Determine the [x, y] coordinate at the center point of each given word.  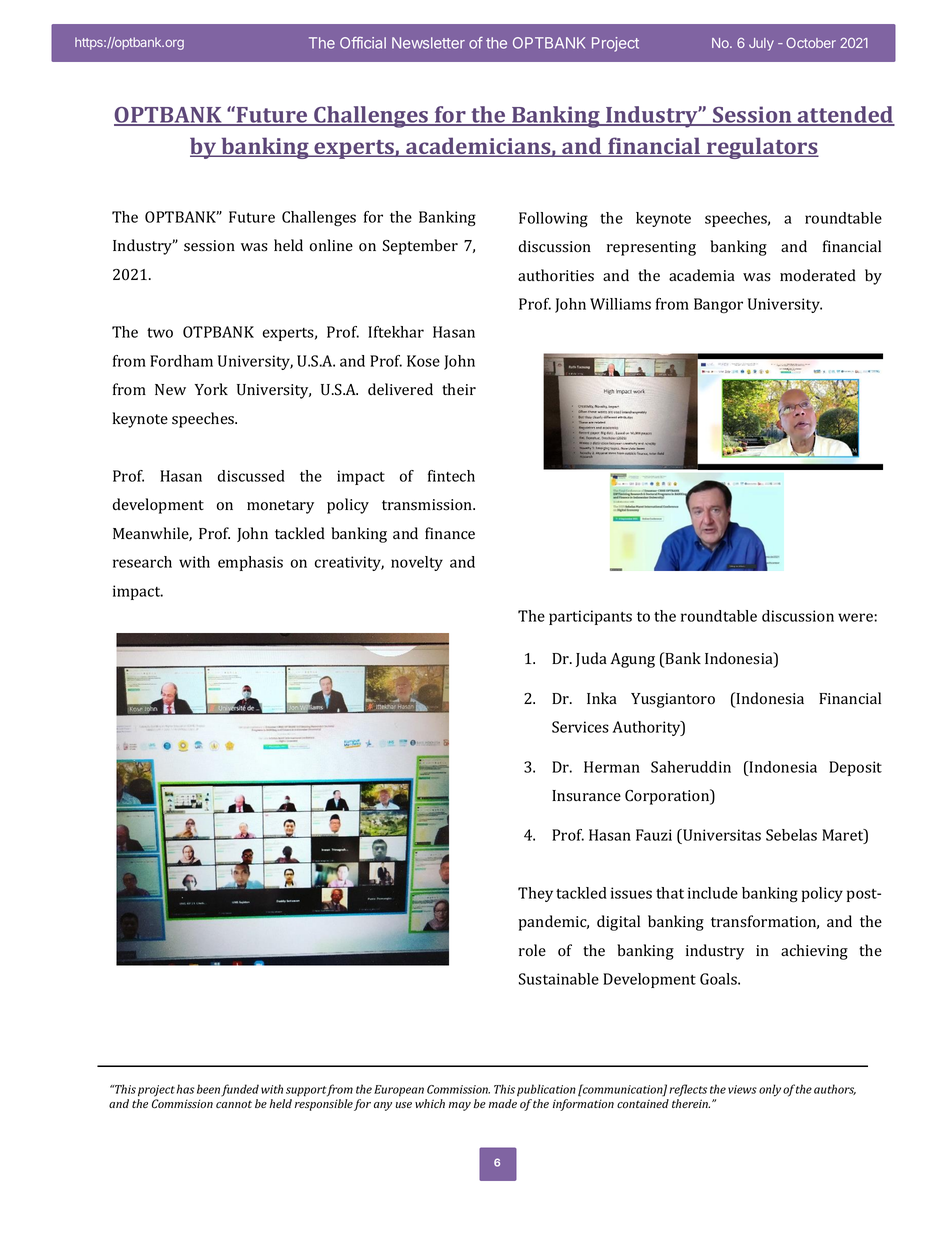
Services [580, 727]
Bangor [718, 305]
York [211, 389]
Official [363, 43]
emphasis [250, 563]
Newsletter [428, 43]
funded [240, 1090]
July [761, 44]
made [503, 1103]
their [459, 389]
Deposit [855, 768]
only [770, 1090]
